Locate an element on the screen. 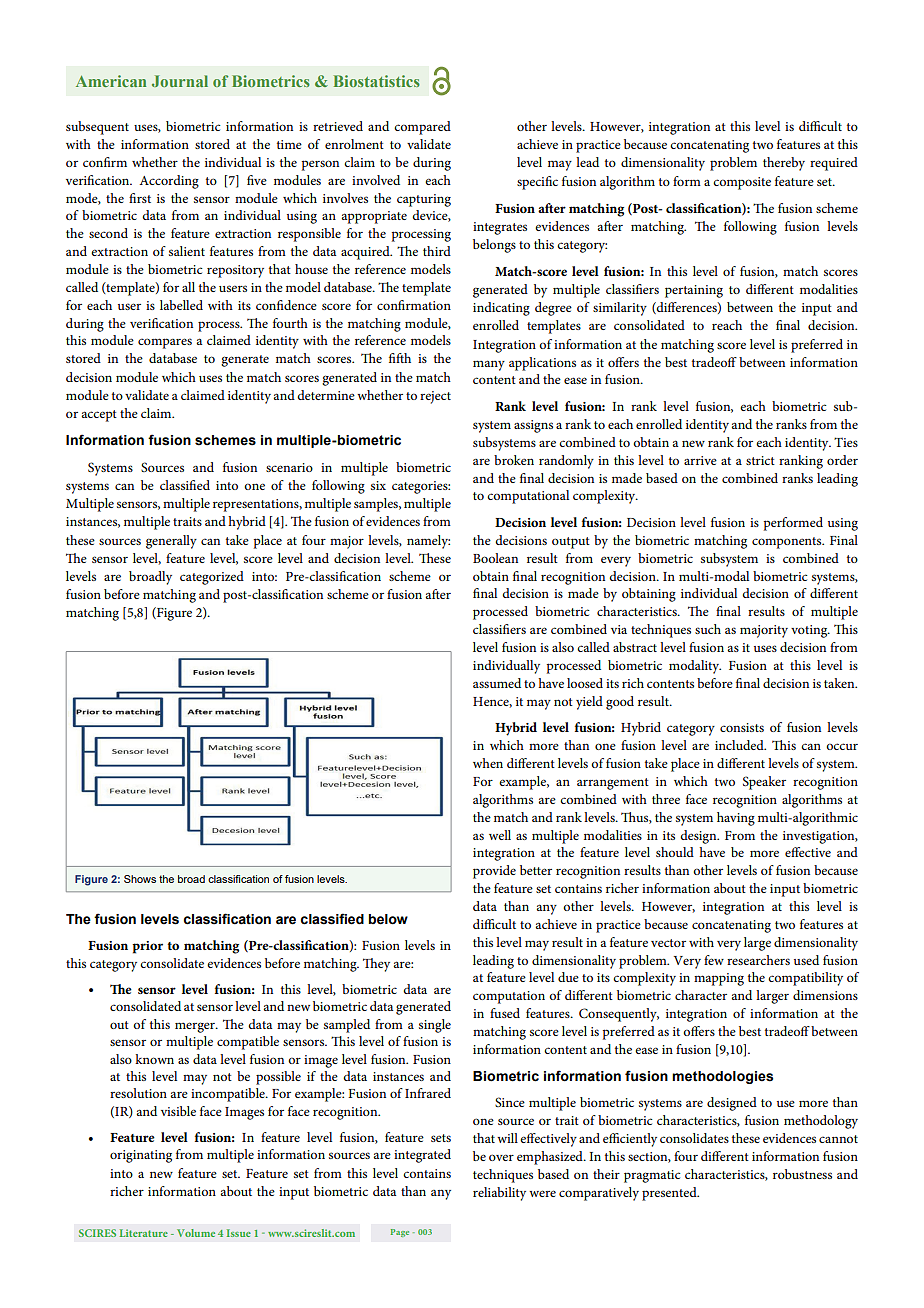 This screenshot has height=1308, width=924. Journal is located at coordinates (180, 81).
